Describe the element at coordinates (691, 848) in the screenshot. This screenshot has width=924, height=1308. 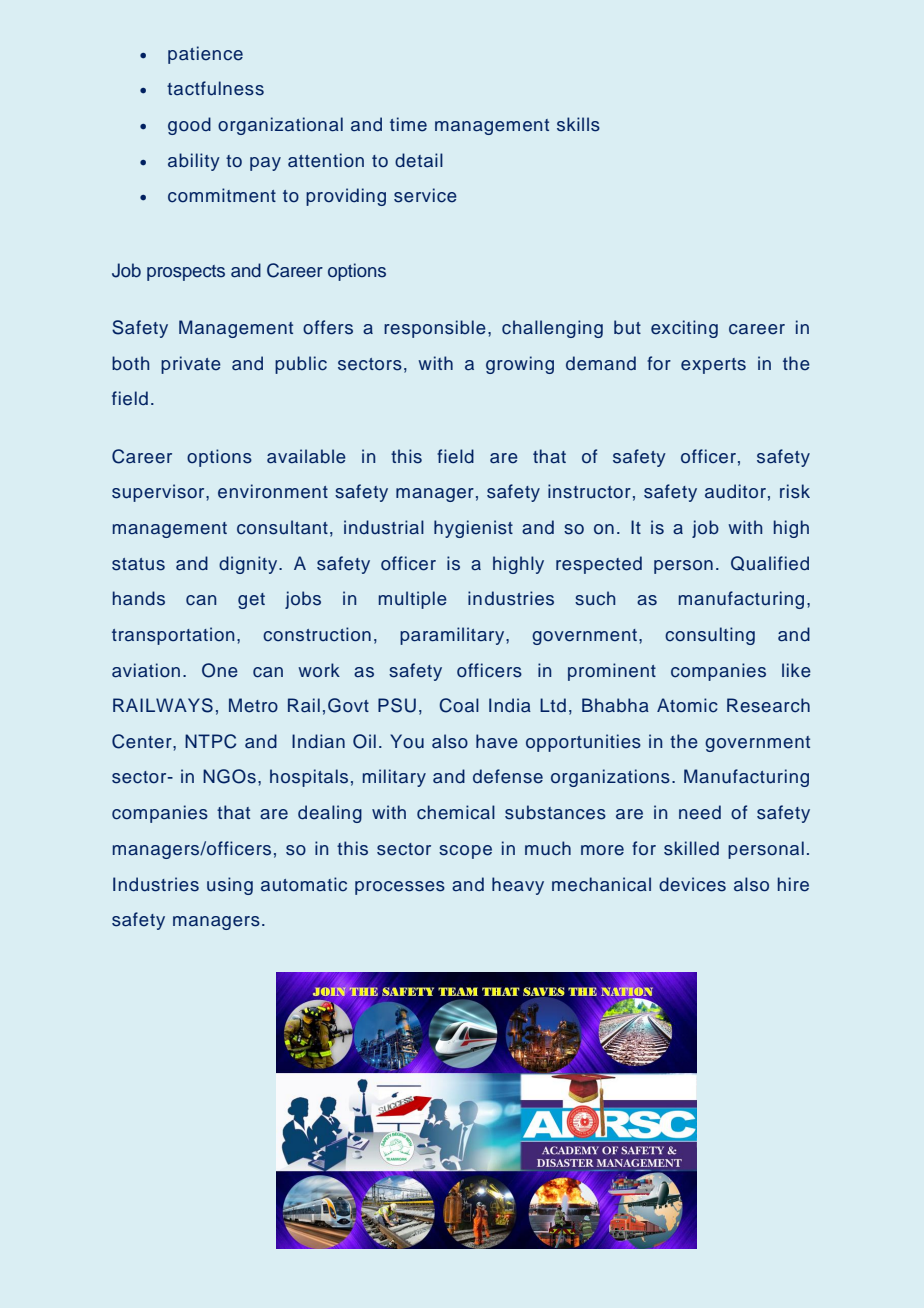
I see `skilled` at that location.
